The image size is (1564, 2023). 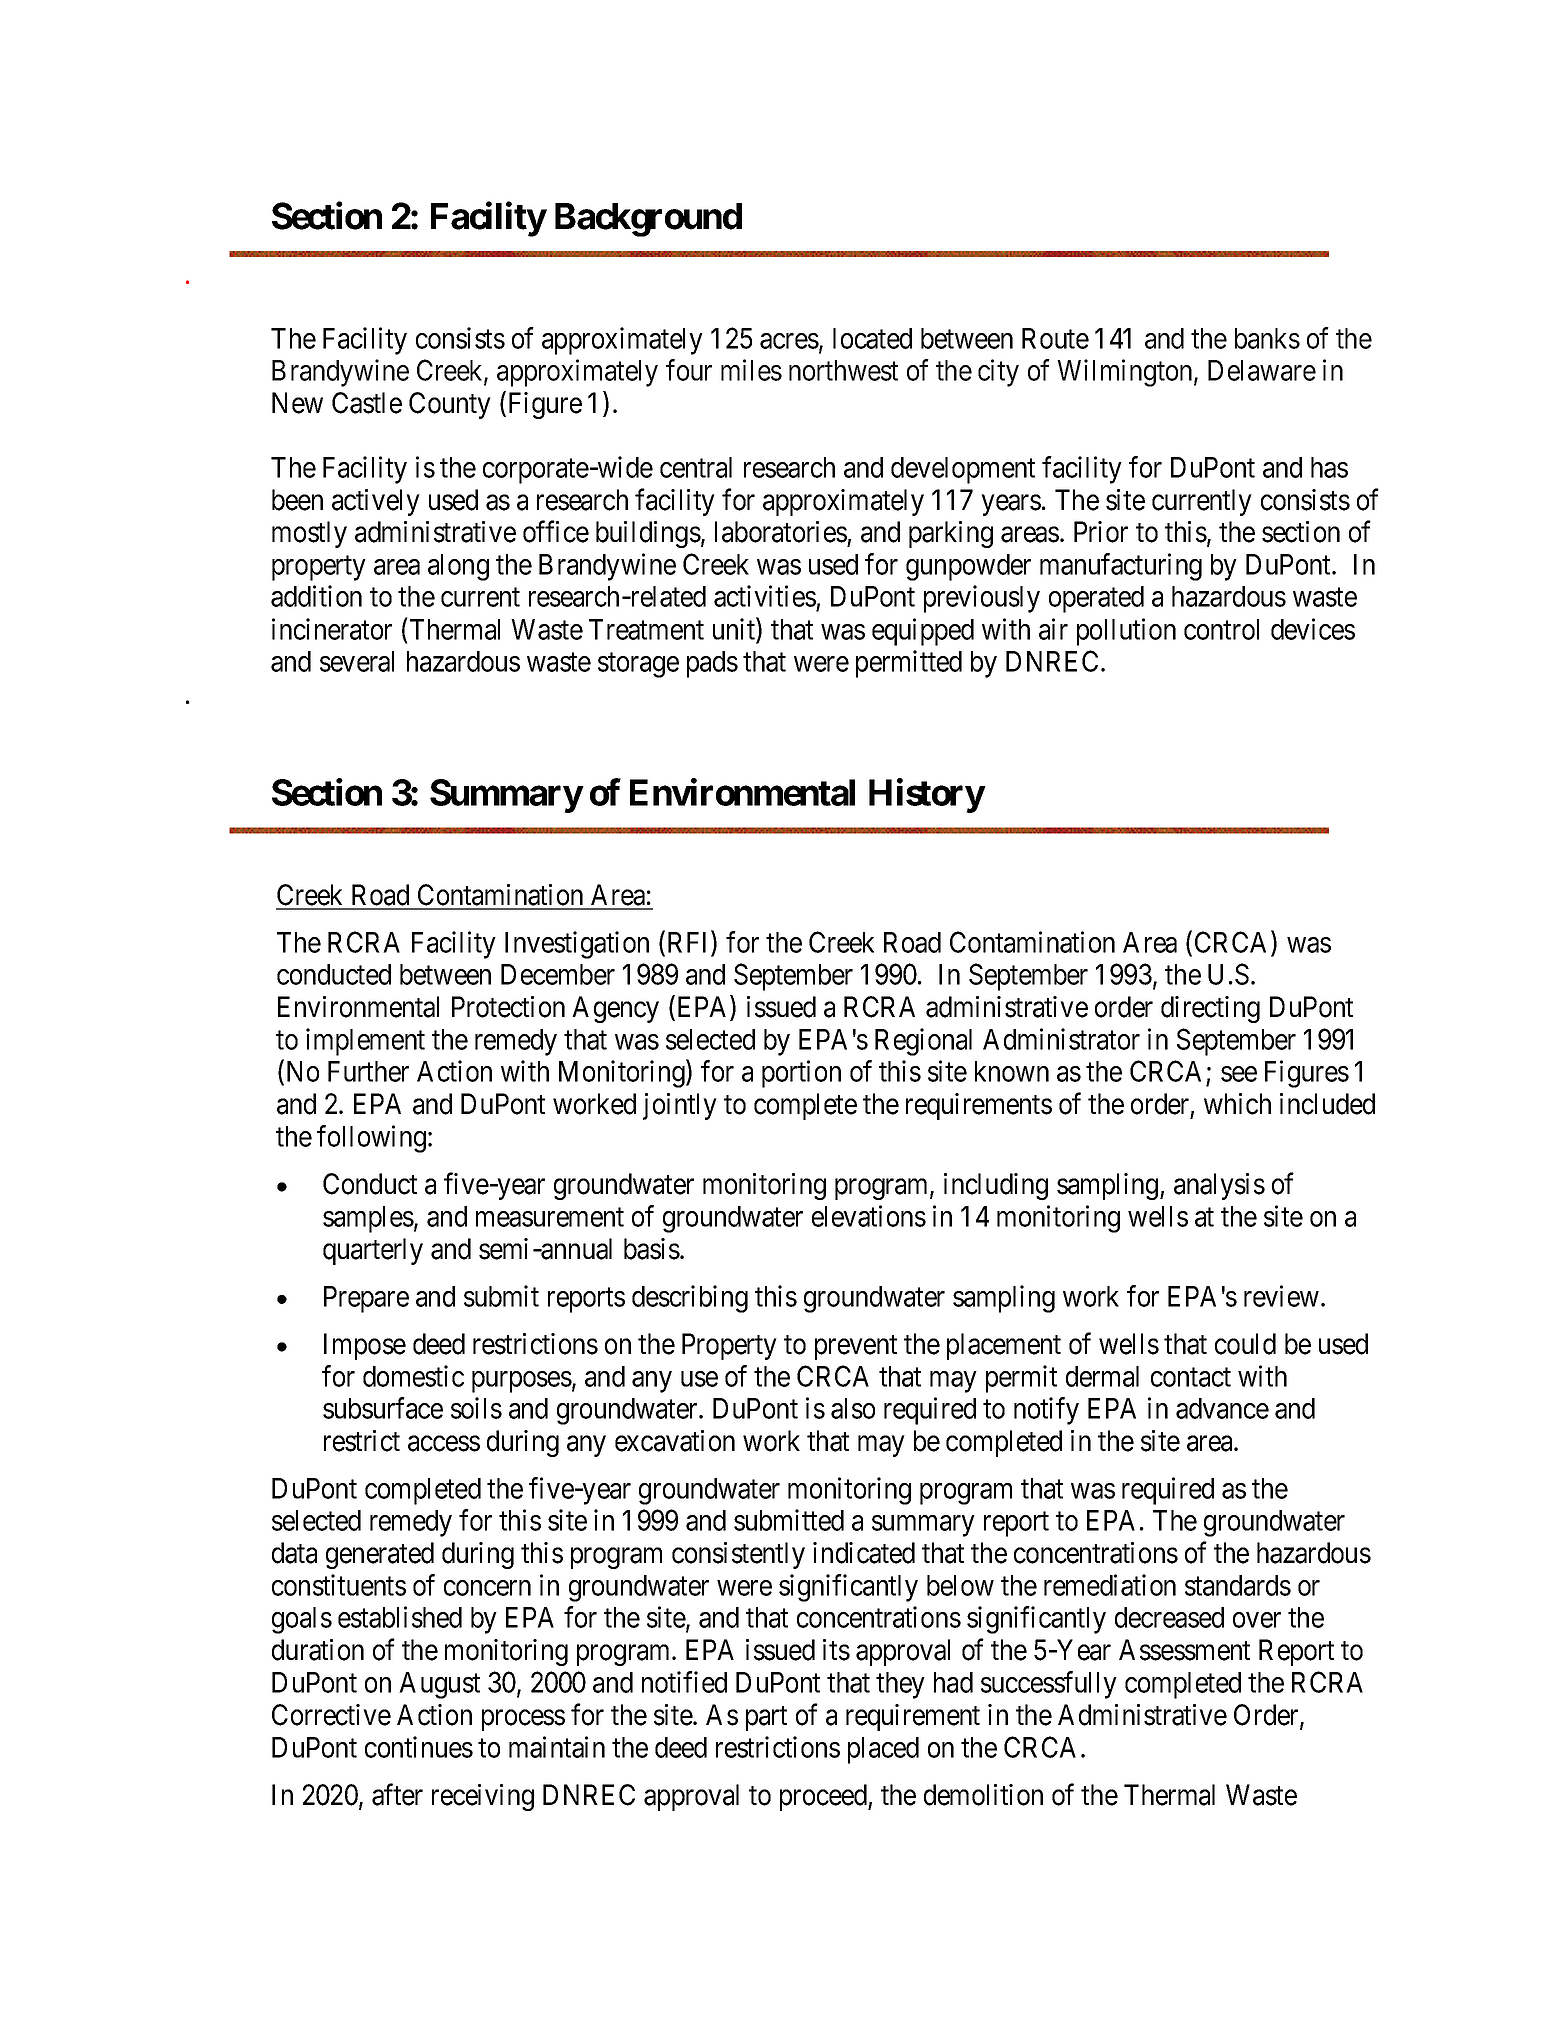 What do you see at coordinates (373, 1251) in the screenshot?
I see `quarterly` at bounding box center [373, 1251].
